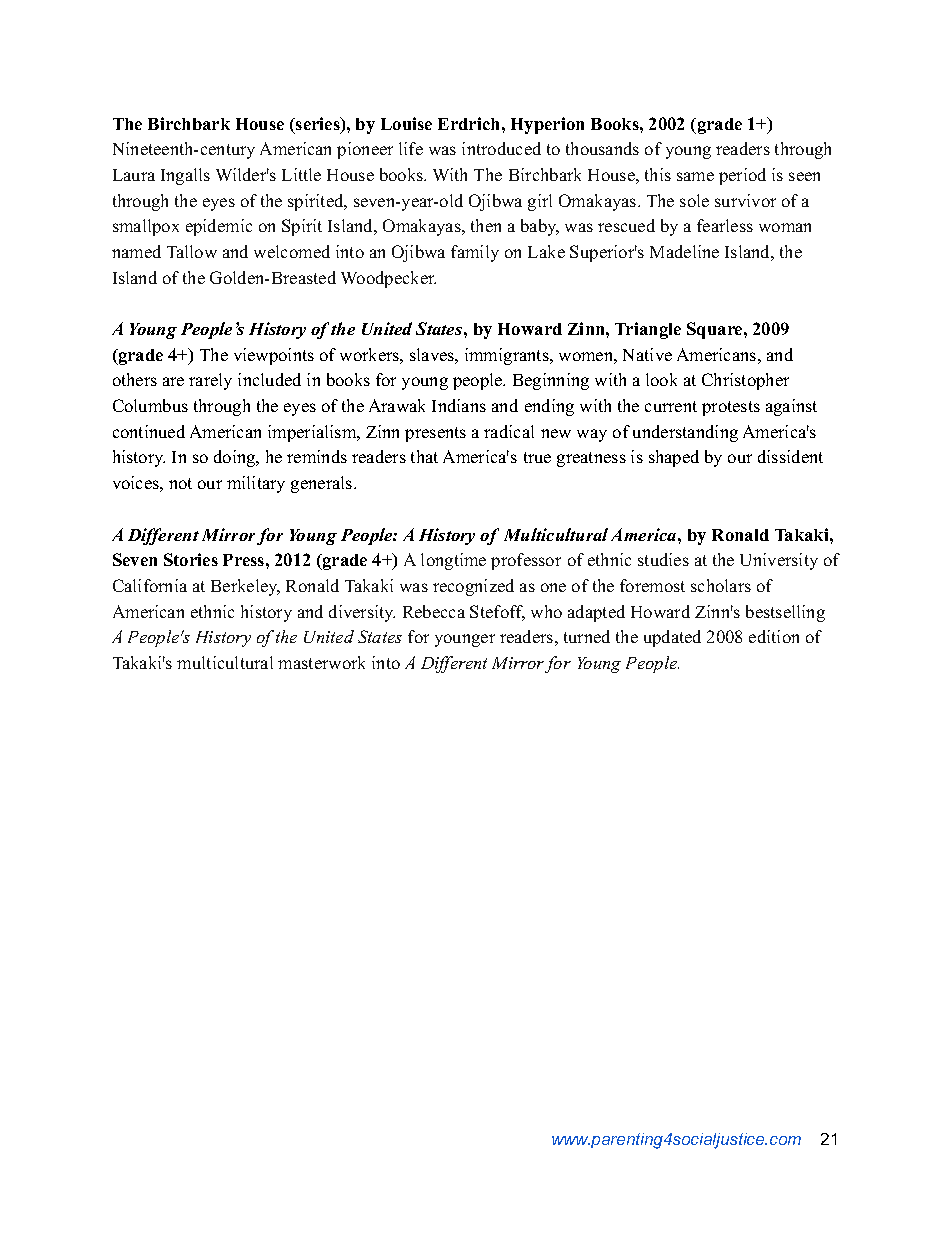  I want to click on updated, so click(672, 638).
